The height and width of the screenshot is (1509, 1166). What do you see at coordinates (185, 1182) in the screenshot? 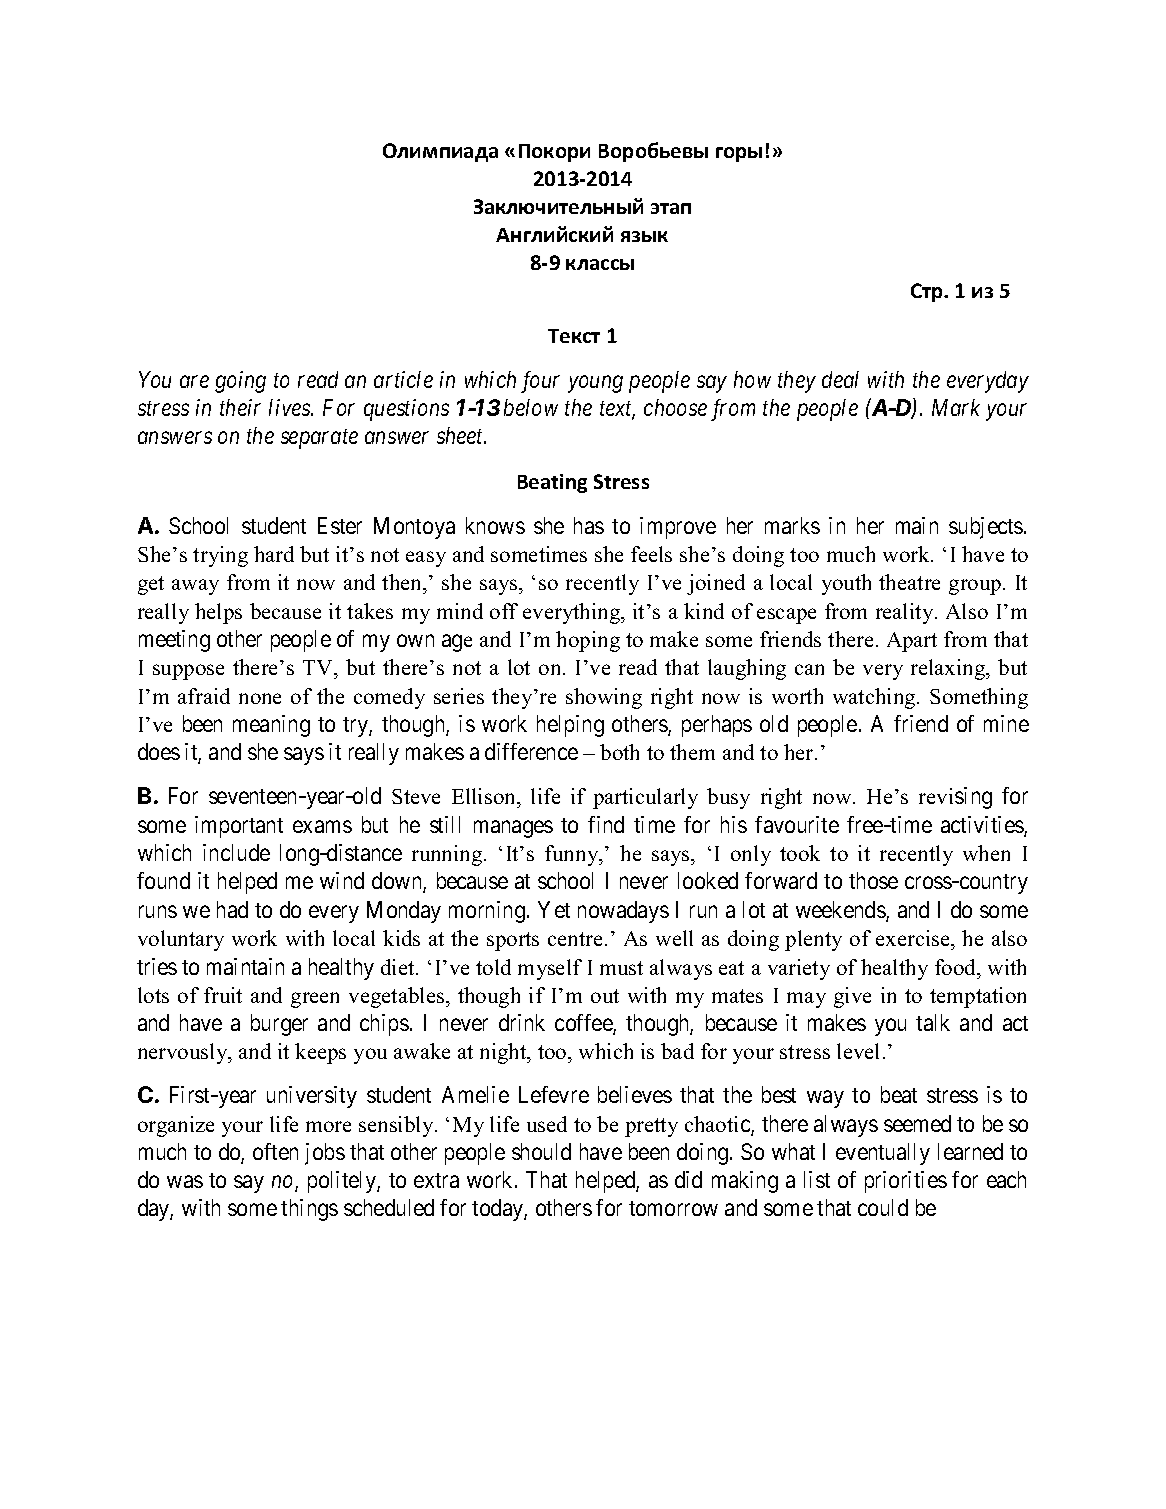
I see `was` at bounding box center [185, 1182].
